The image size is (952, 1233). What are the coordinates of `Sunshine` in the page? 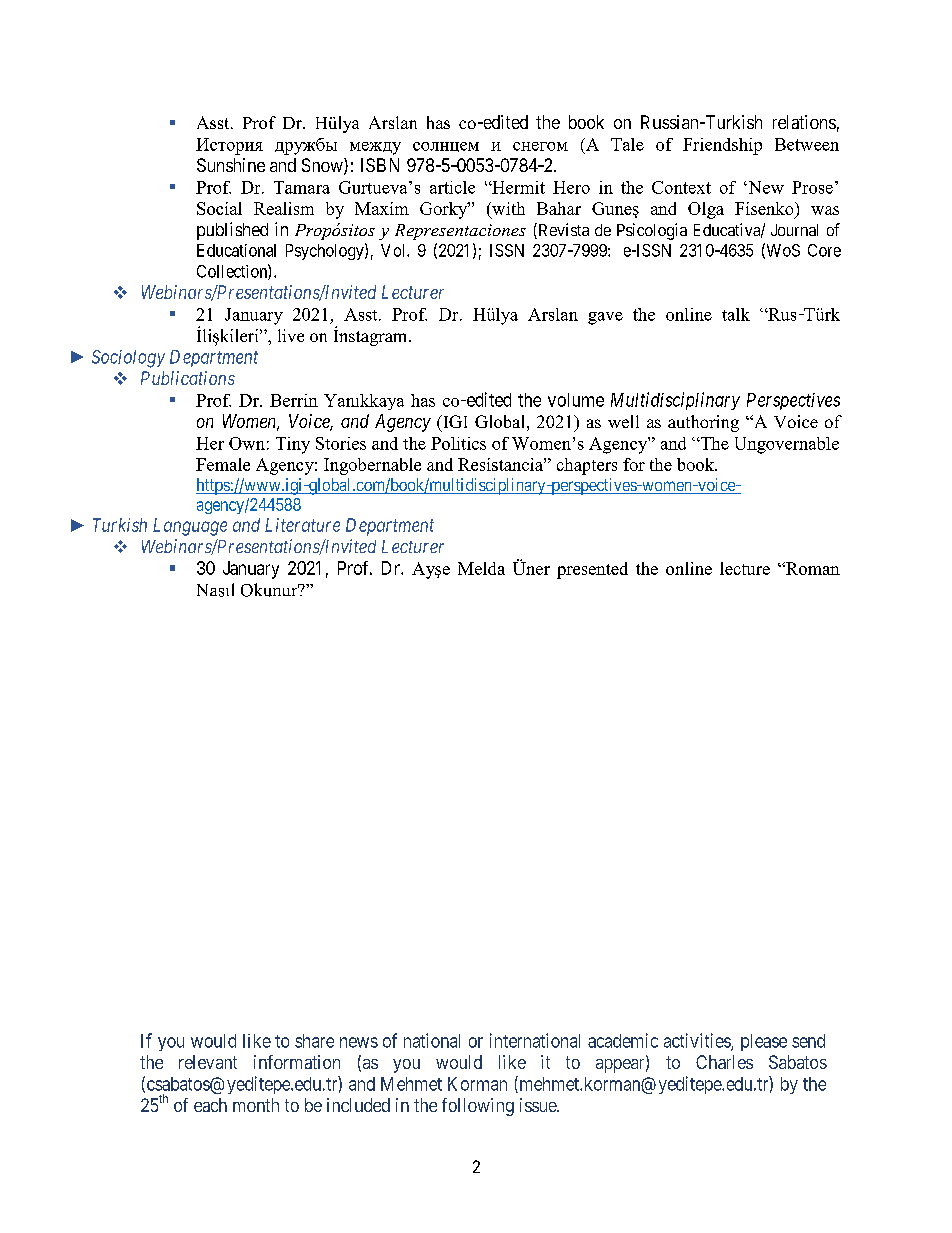 It's located at (231, 165).
